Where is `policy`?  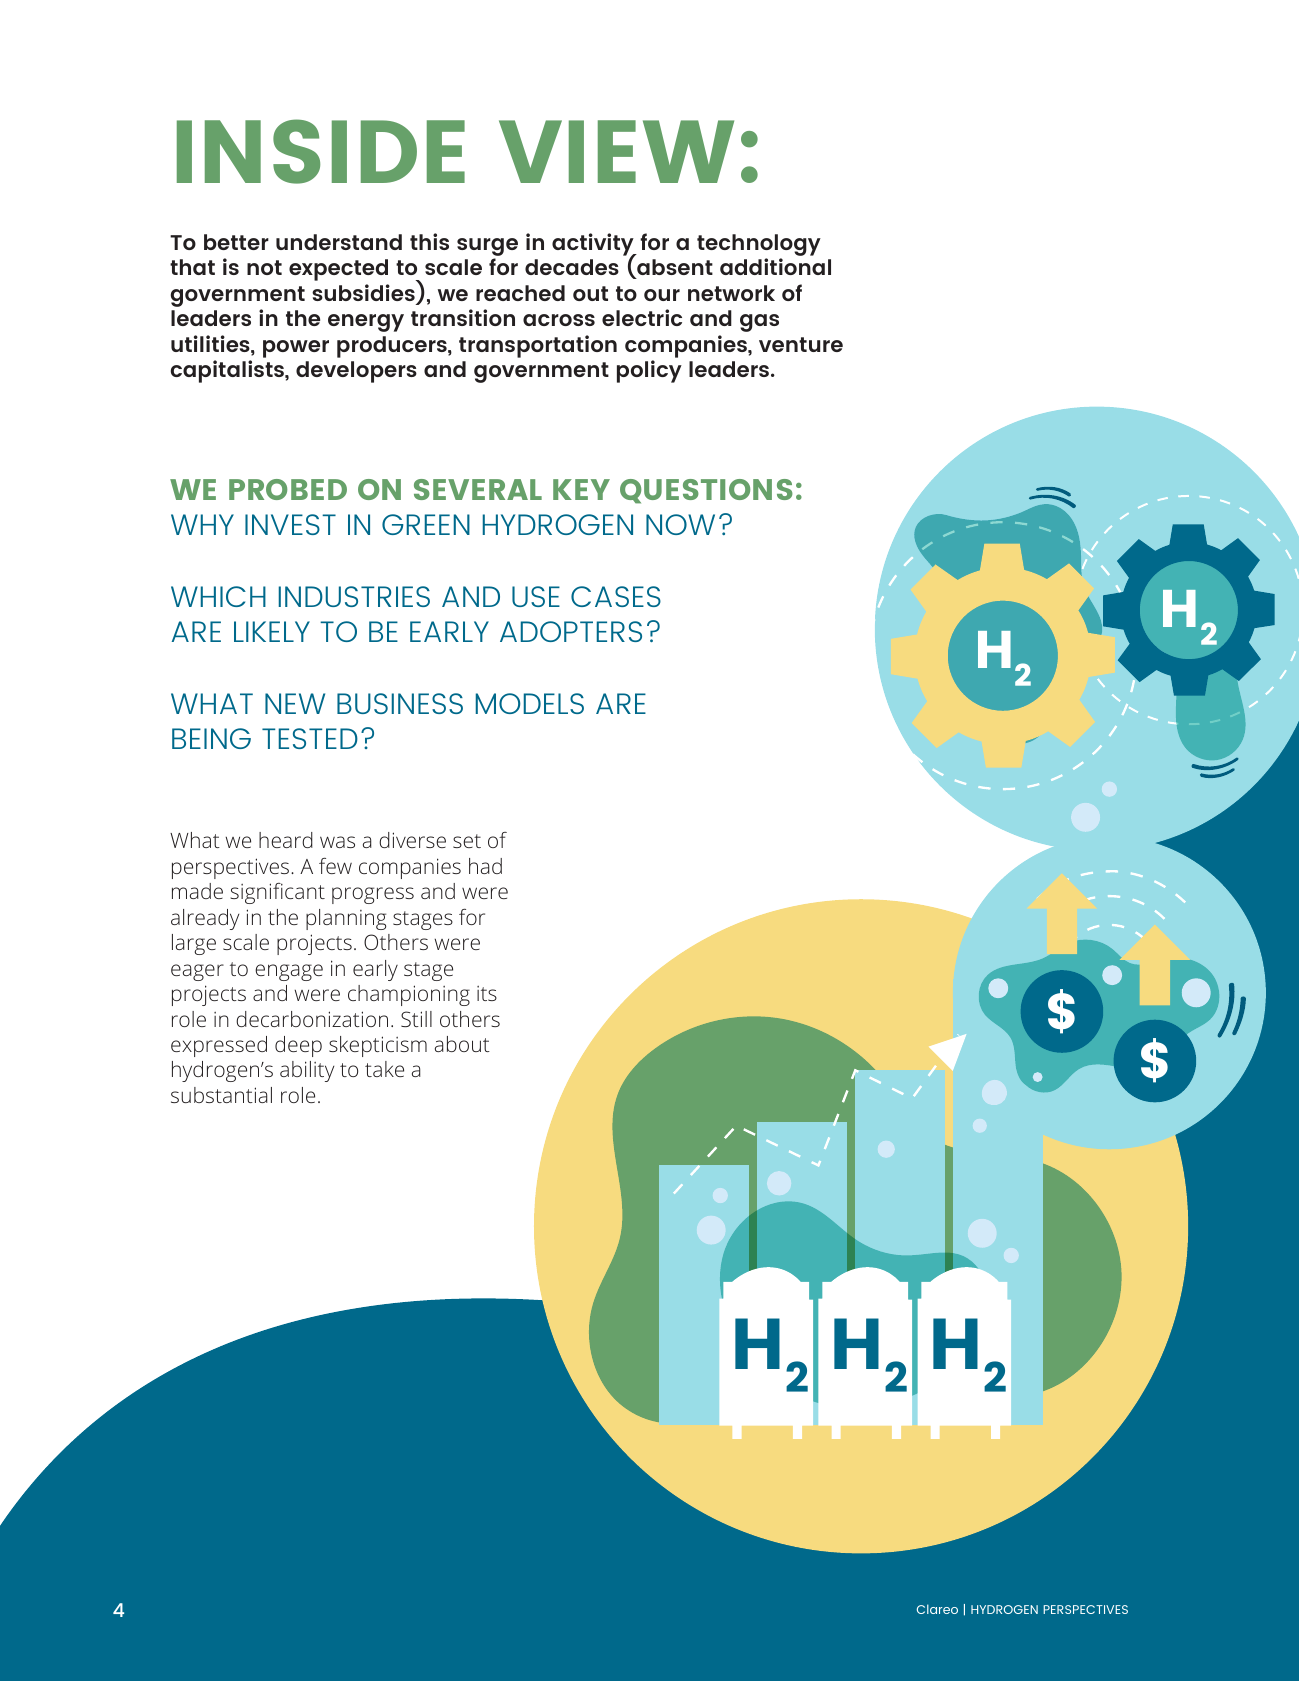 policy is located at coordinates (649, 371).
